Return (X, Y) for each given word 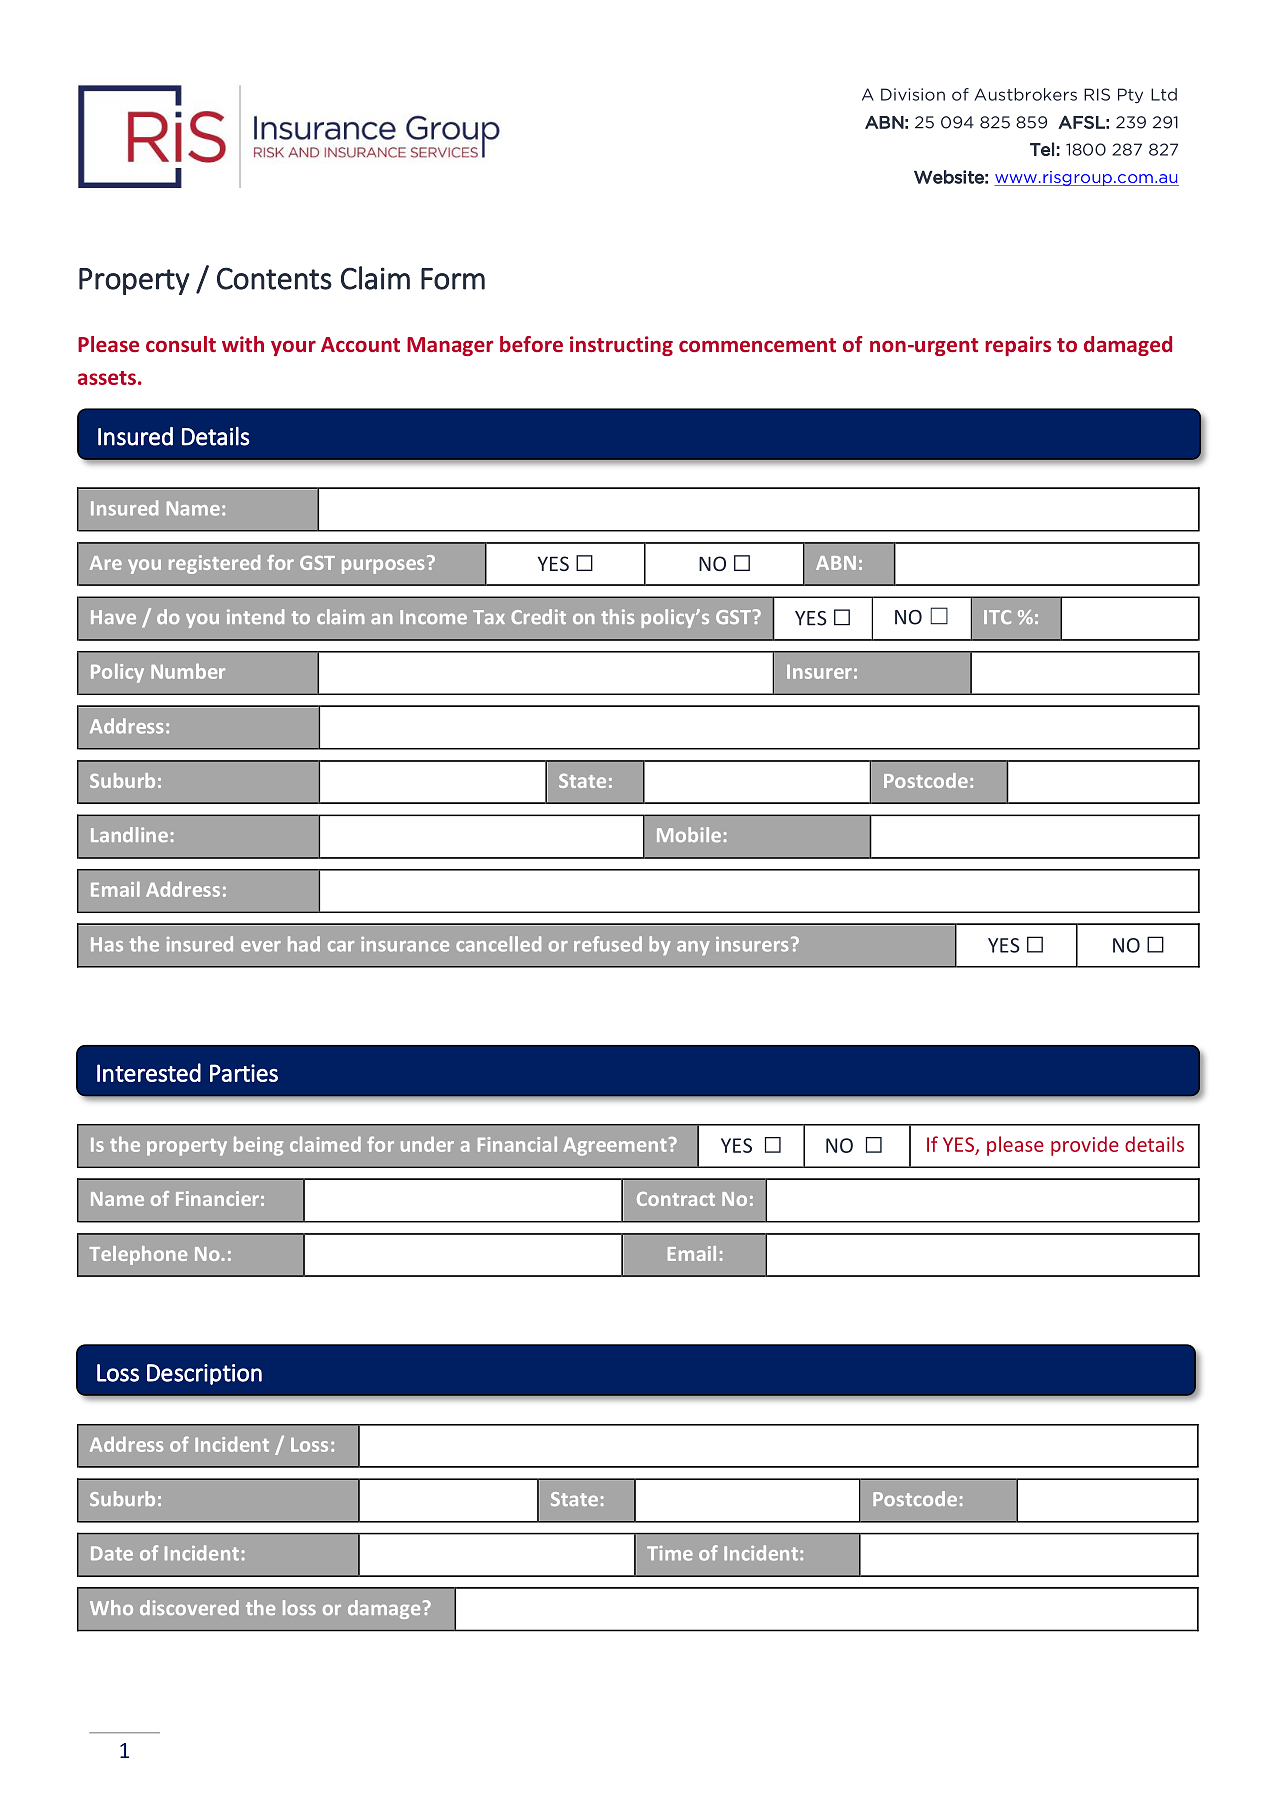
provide (1085, 1146)
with (243, 344)
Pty (1130, 95)
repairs (1018, 346)
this (617, 616)
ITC (997, 617)
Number (188, 671)
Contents (274, 278)
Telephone (138, 1255)
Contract (676, 1199)
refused (608, 944)
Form (453, 279)
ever (261, 946)
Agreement (615, 1146)
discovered (189, 1607)
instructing (621, 346)
